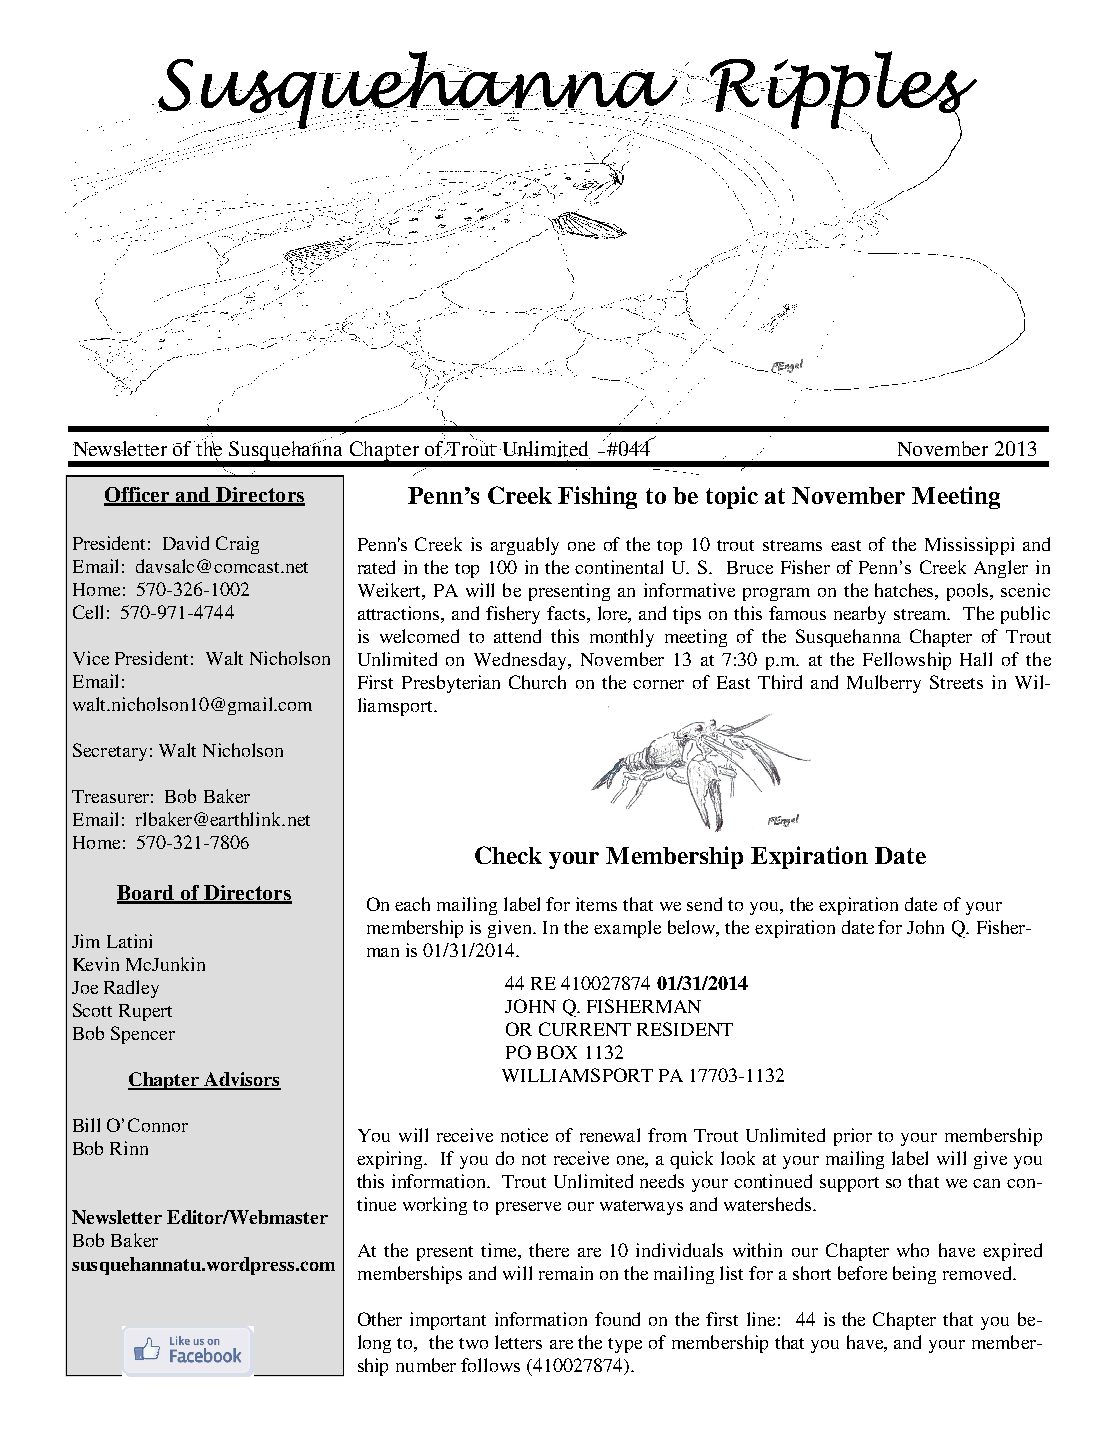 This screenshot has height=1442, width=1114. Describe the element at coordinates (86, 1125) in the screenshot. I see `Bill` at that location.
